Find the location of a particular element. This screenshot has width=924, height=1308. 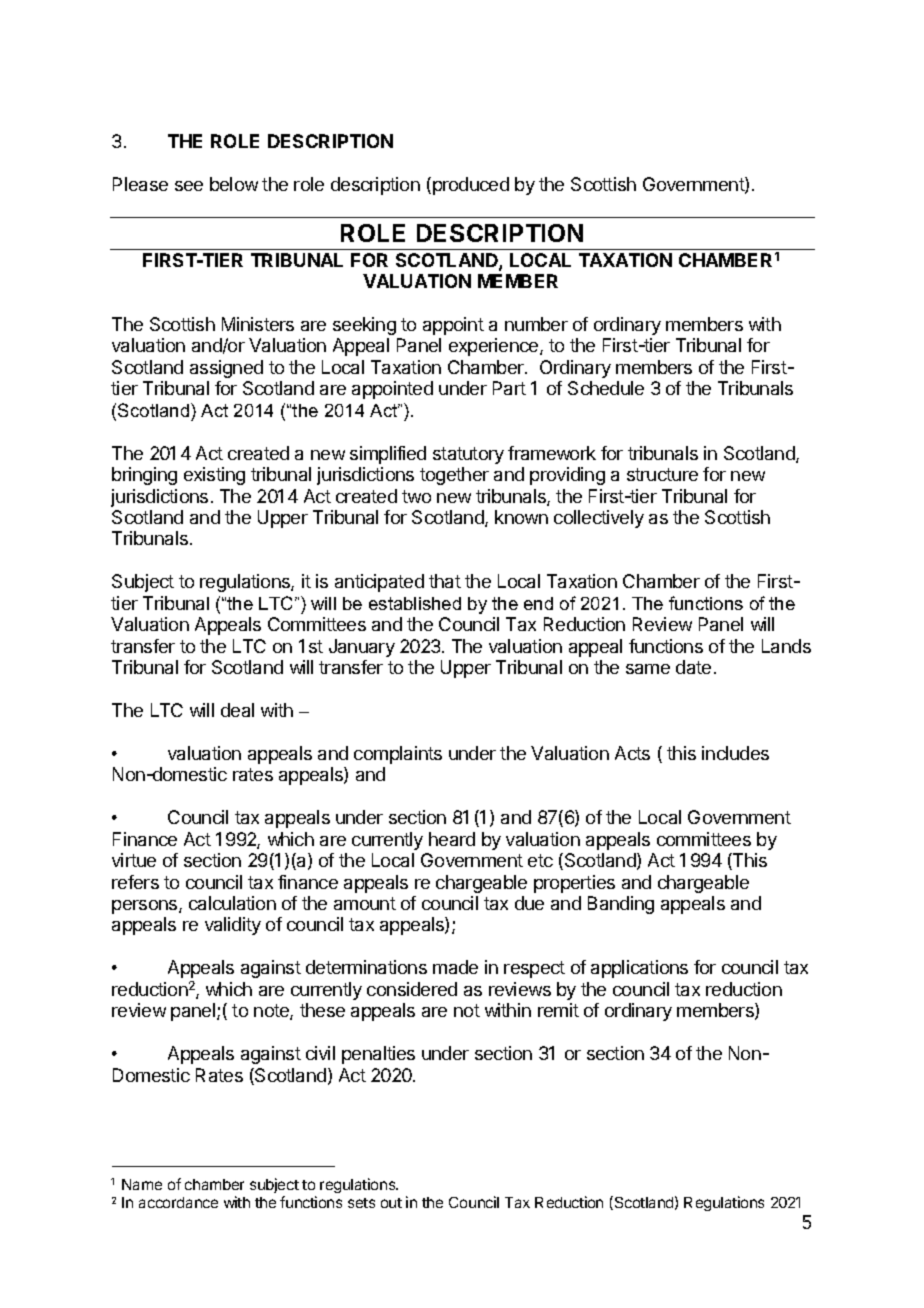

date is located at coordinates (693, 667).
